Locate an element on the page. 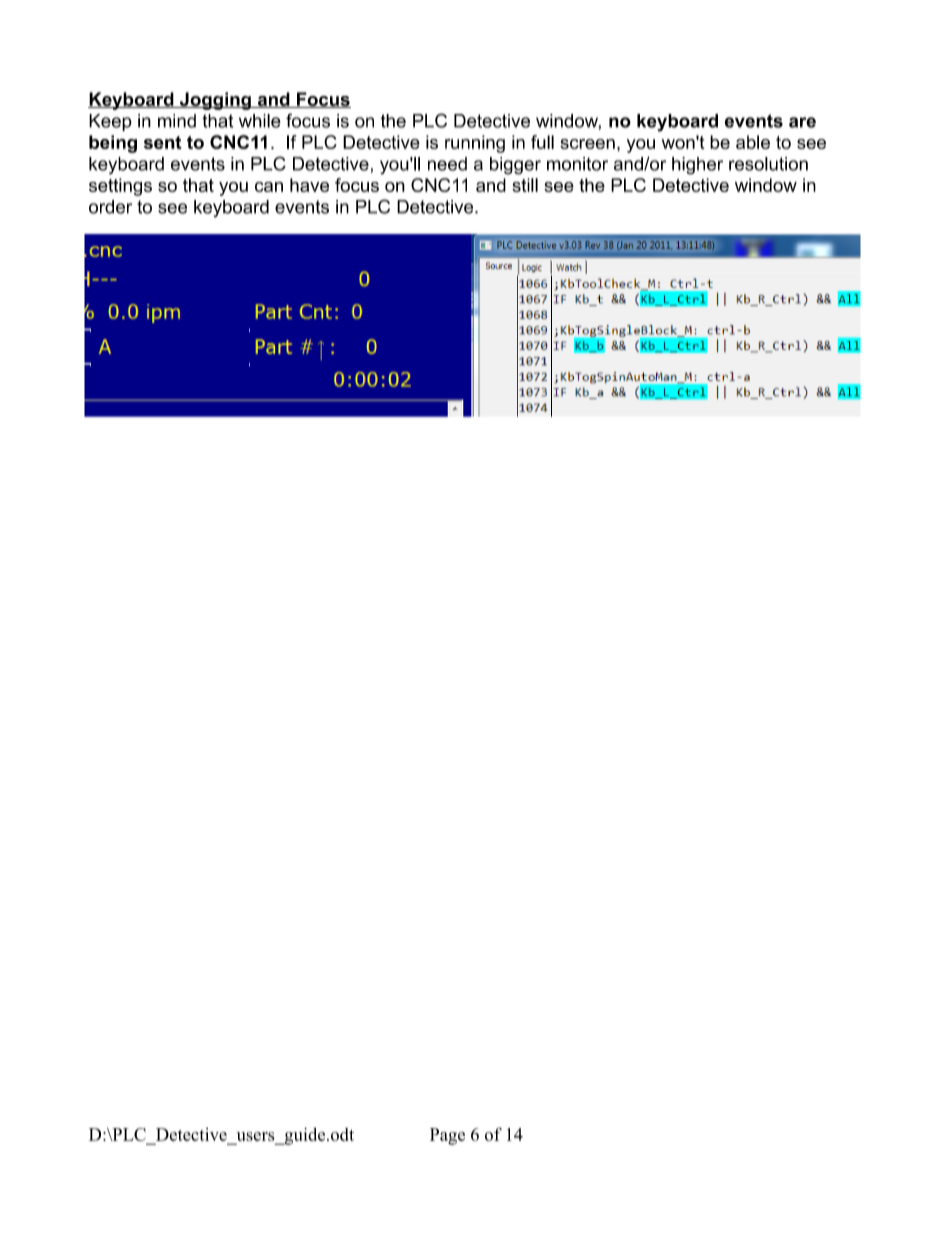 The height and width of the document is (1233, 952). higher is located at coordinates (697, 166).
